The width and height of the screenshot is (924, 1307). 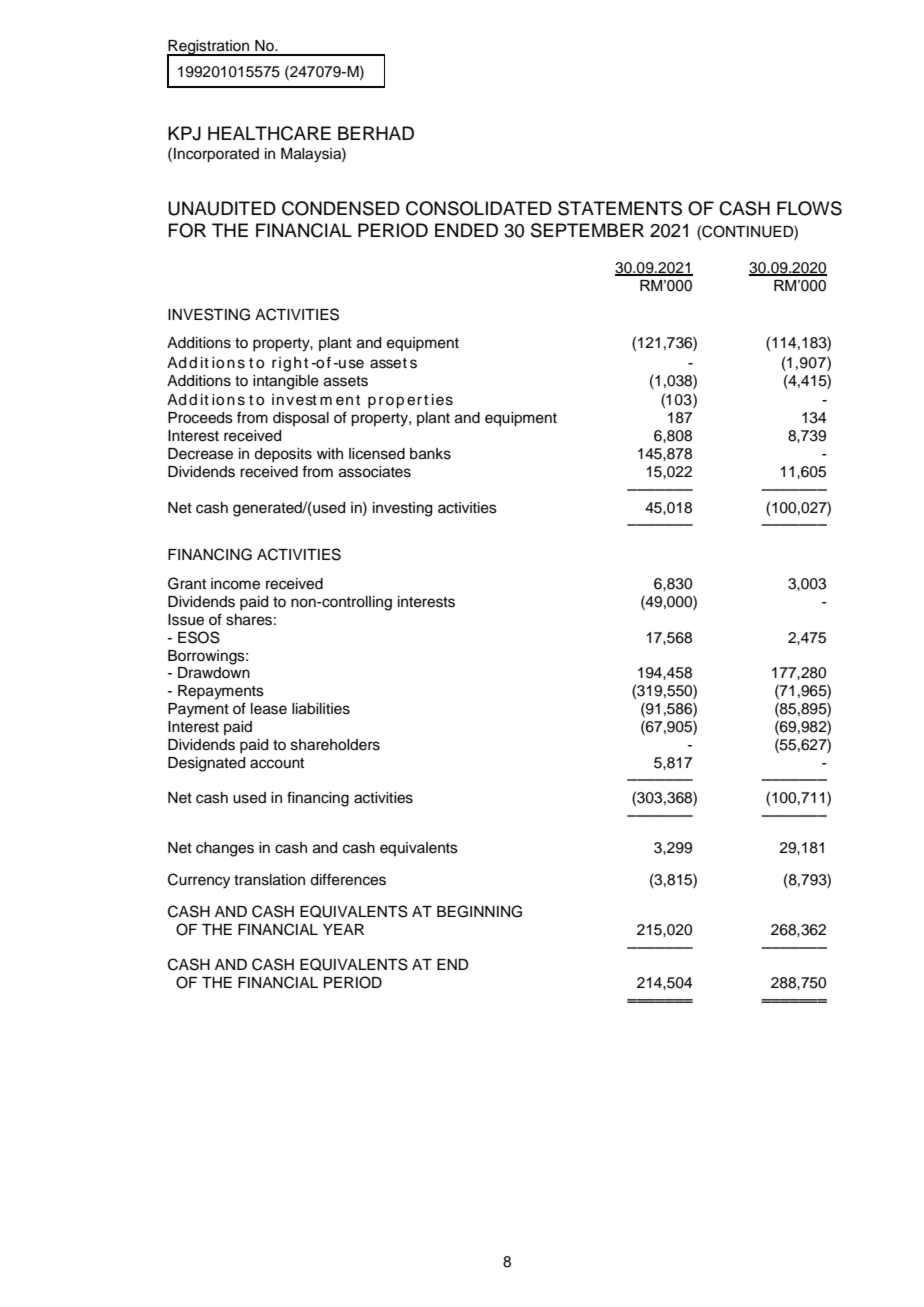 What do you see at coordinates (809, 208) in the screenshot?
I see `FLOWS` at bounding box center [809, 208].
